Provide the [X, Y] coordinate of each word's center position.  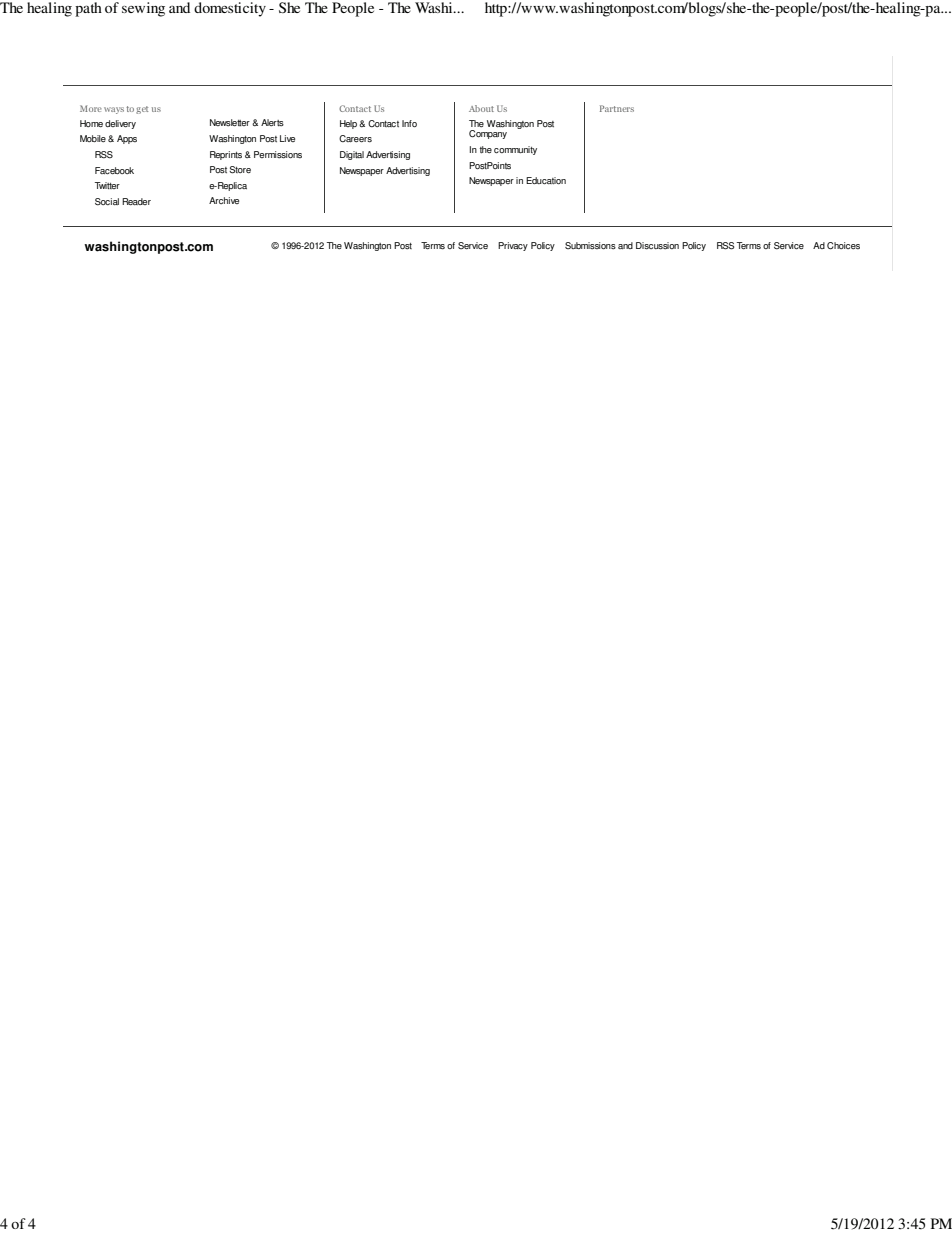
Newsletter [230, 123]
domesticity [230, 9]
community [515, 150]
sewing [143, 9]
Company [488, 134]
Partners [617, 108]
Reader [136, 201]
